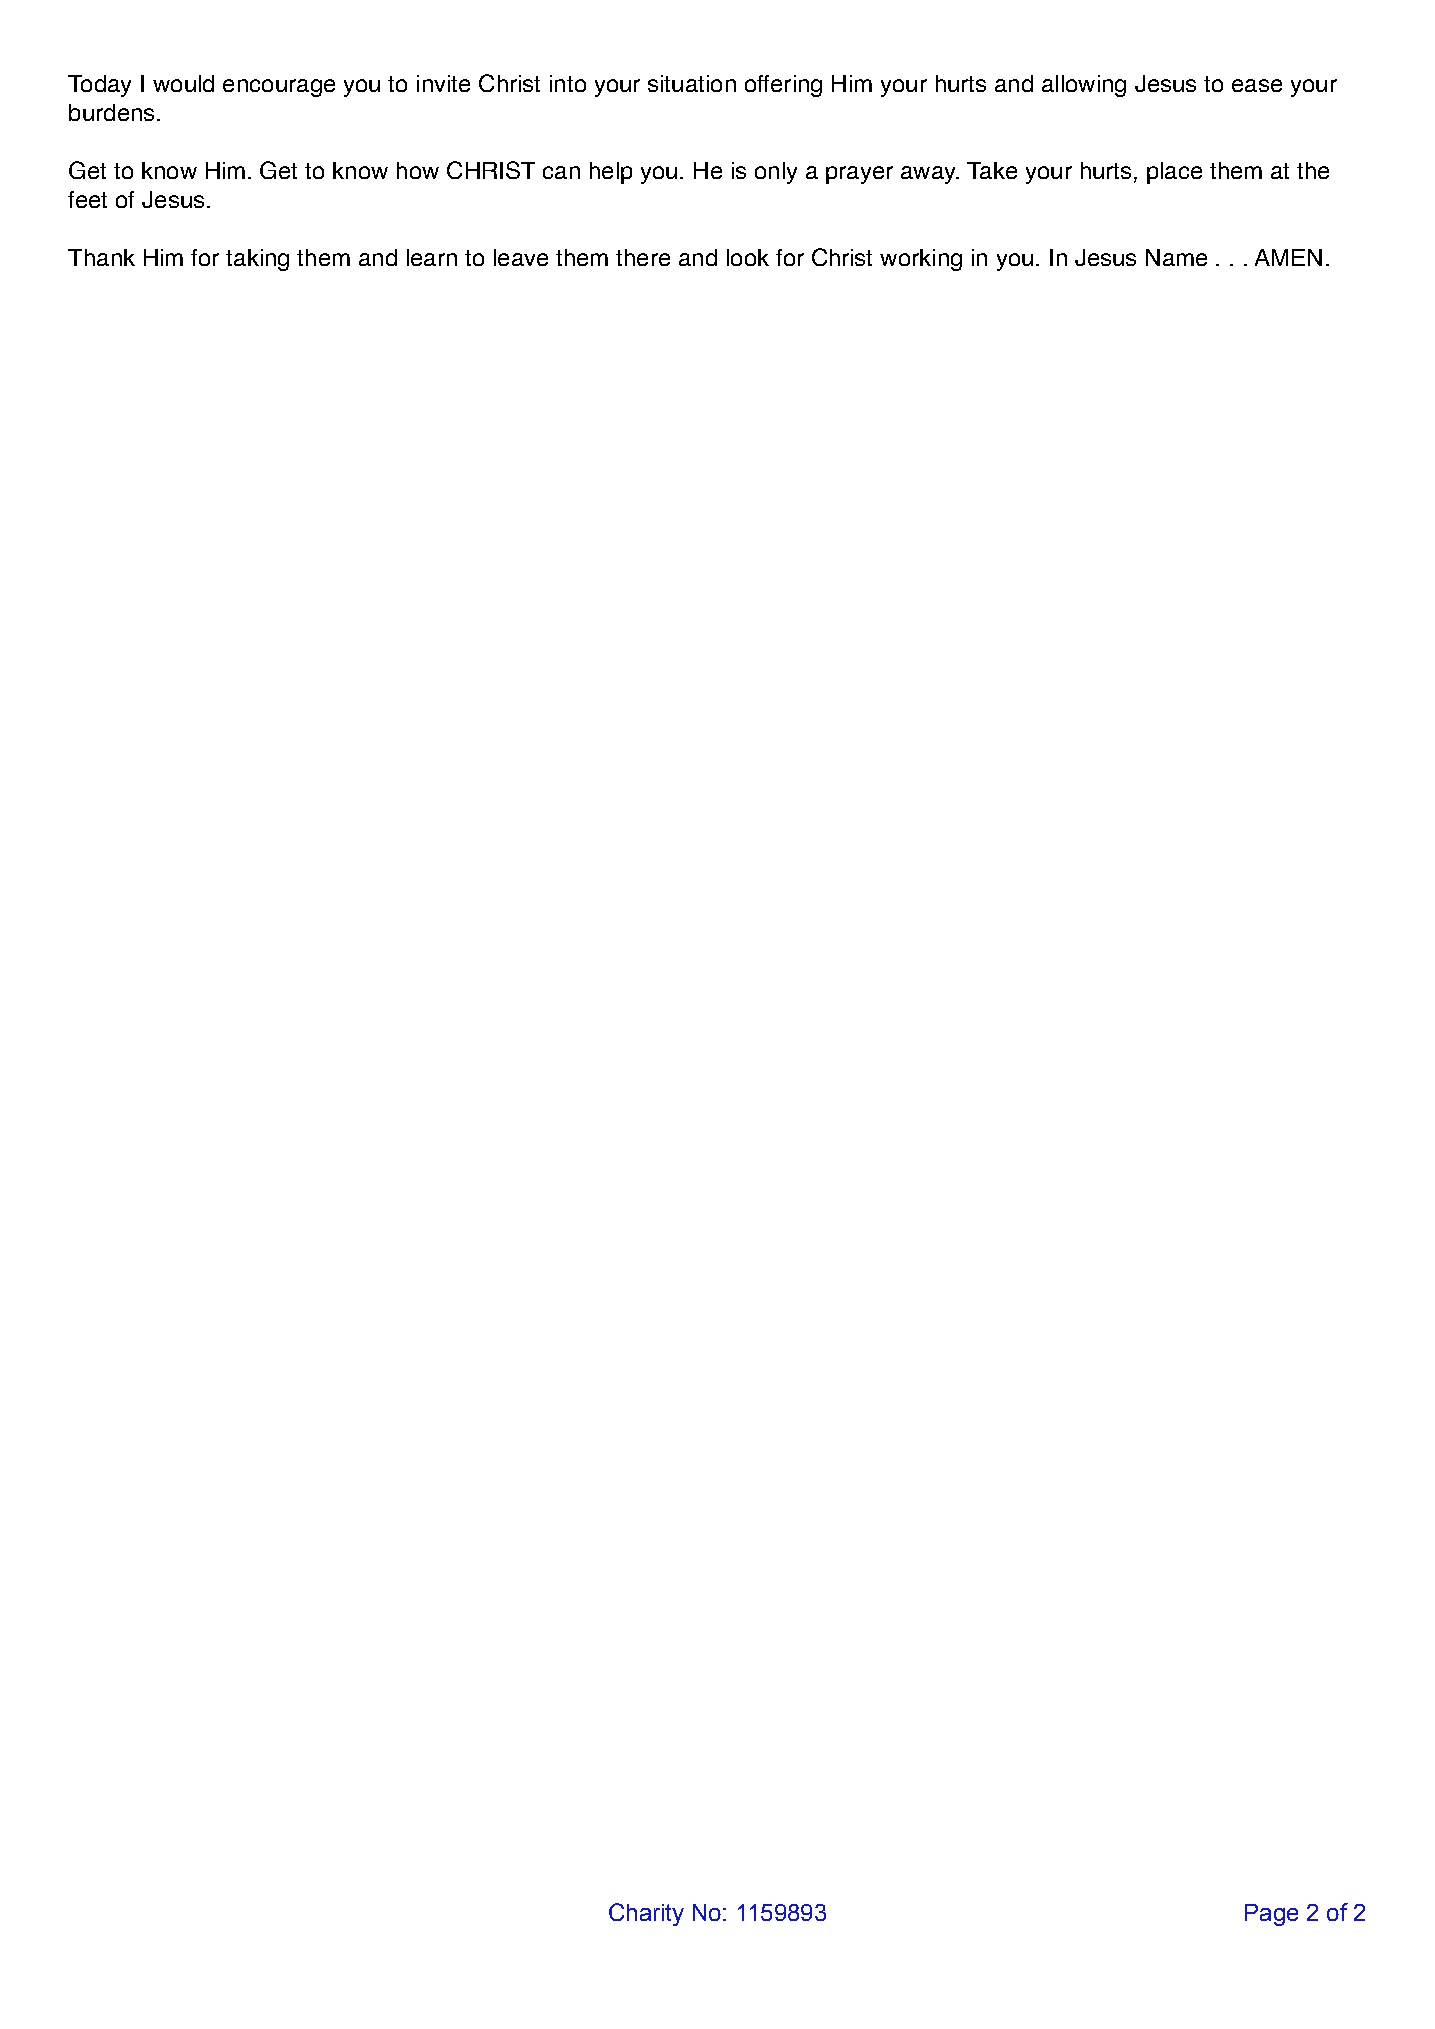  What do you see at coordinates (1174, 173) in the document?
I see `place` at bounding box center [1174, 173].
